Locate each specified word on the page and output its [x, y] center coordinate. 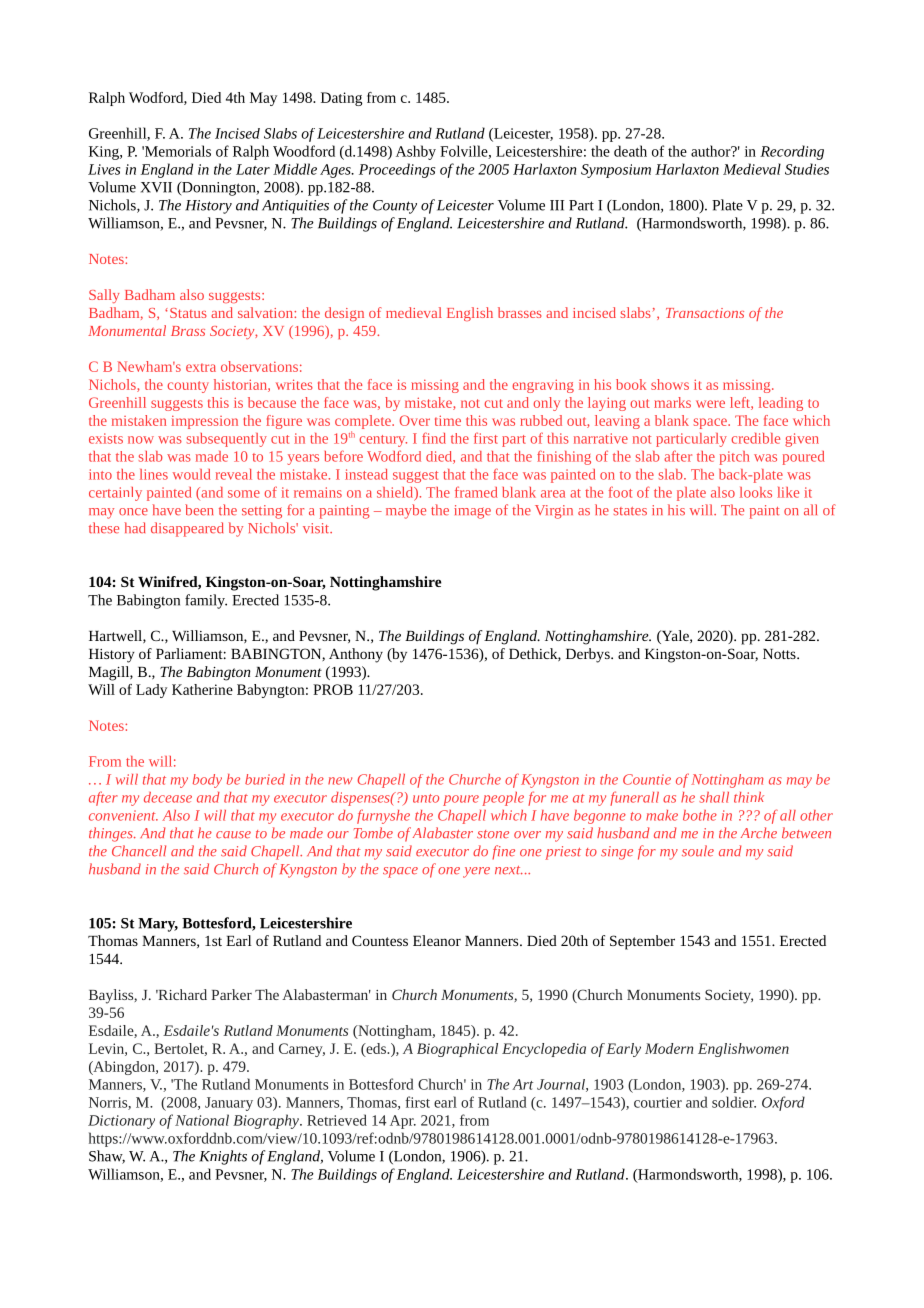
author [712, 151]
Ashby [416, 152]
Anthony [356, 655]
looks [756, 492]
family [206, 601]
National [202, 1120]
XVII [156, 187]
